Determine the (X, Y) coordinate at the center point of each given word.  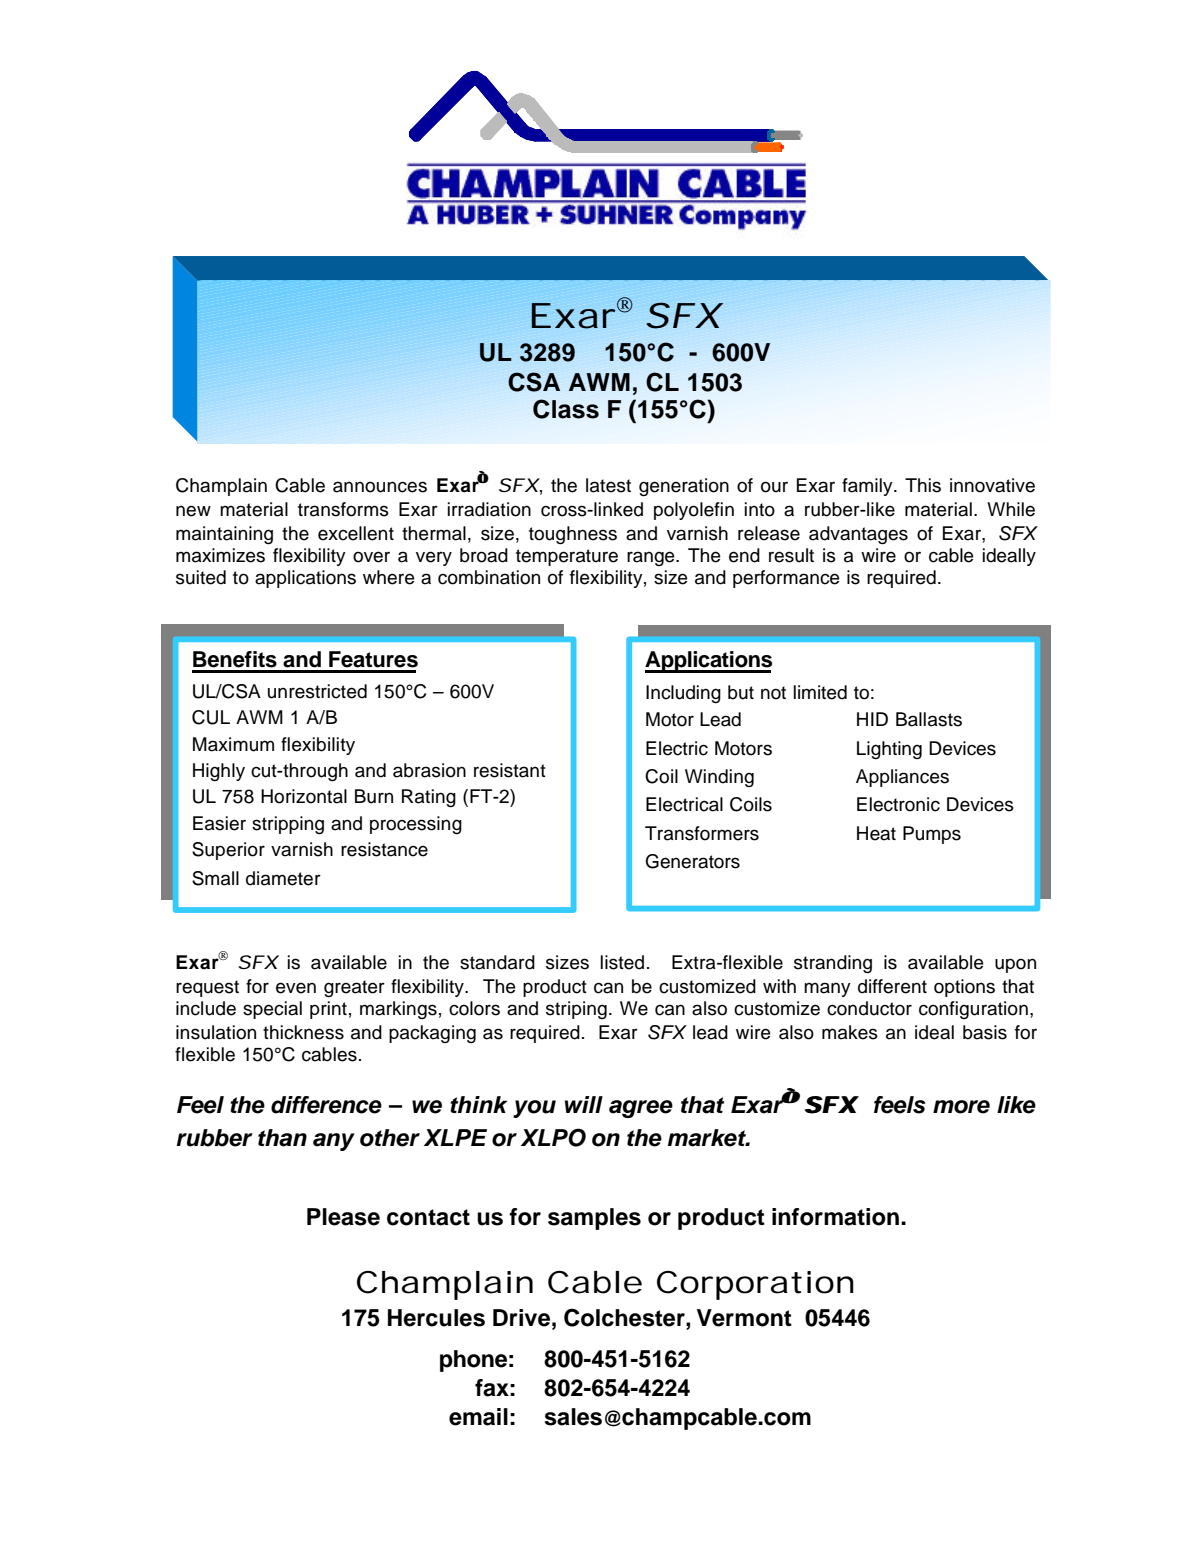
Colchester (625, 1317)
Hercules (436, 1318)
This (923, 485)
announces (380, 487)
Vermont (744, 1318)
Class (566, 409)
